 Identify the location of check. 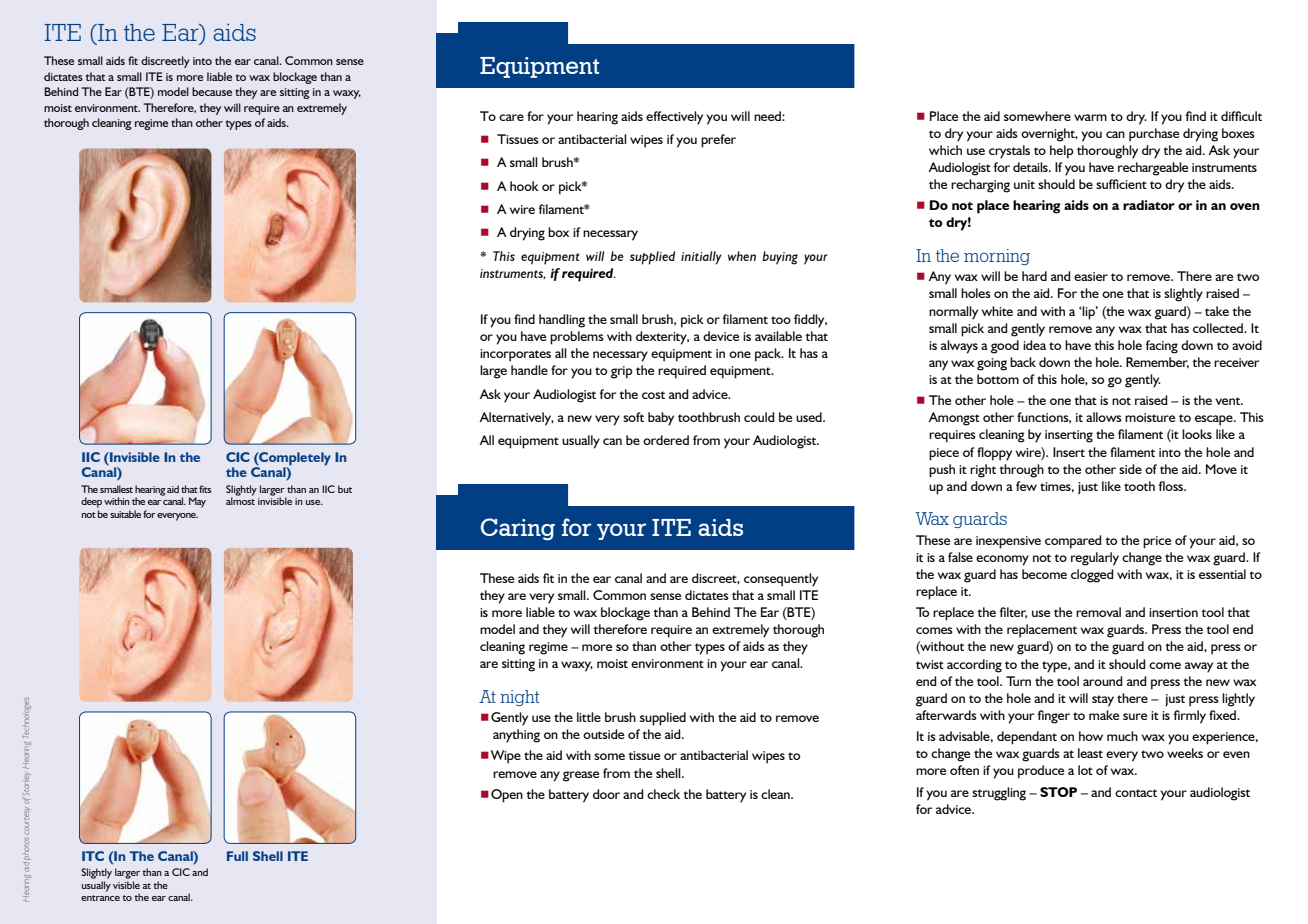
(663, 794).
